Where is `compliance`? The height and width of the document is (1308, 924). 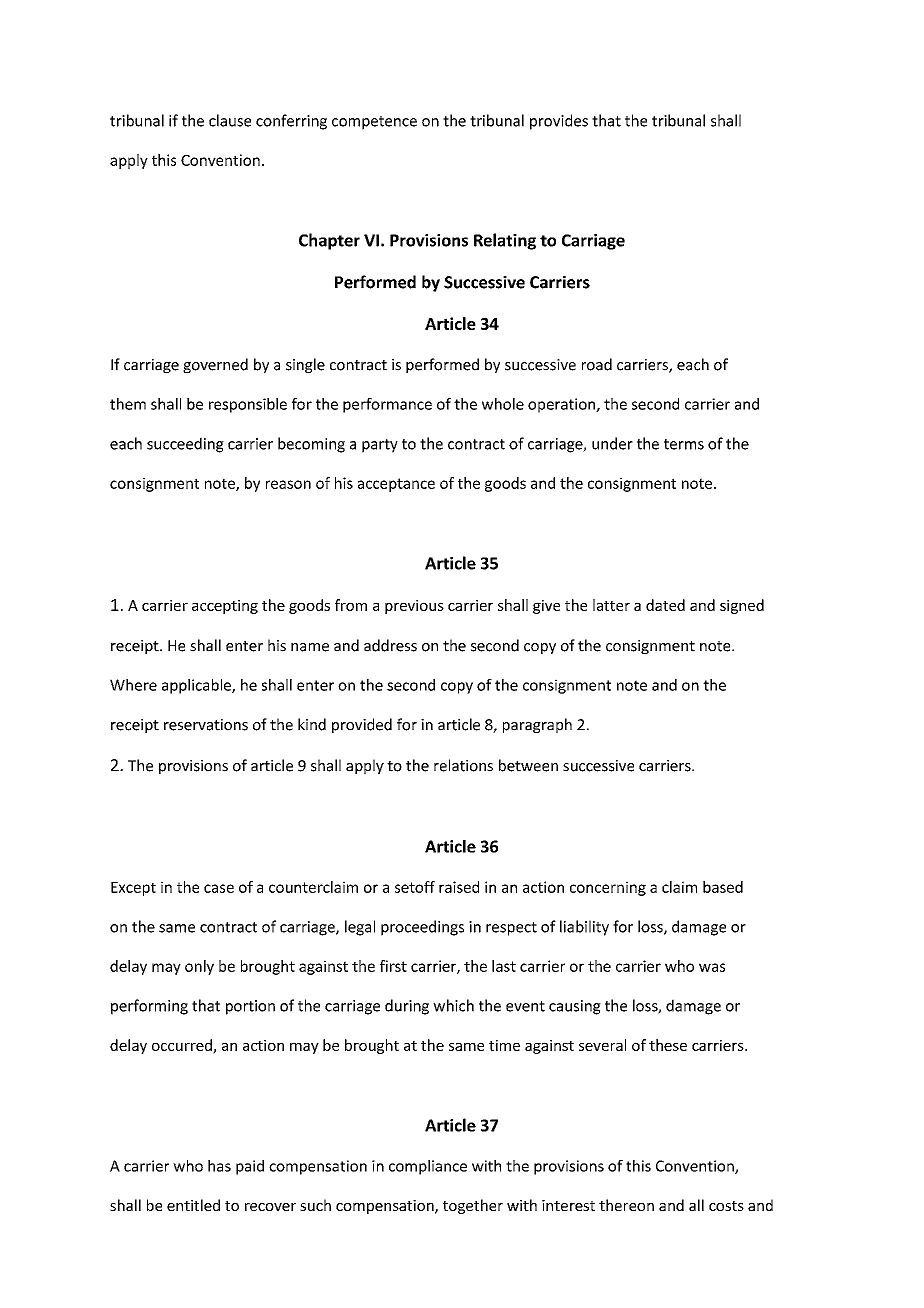
compliance is located at coordinates (428, 1167).
